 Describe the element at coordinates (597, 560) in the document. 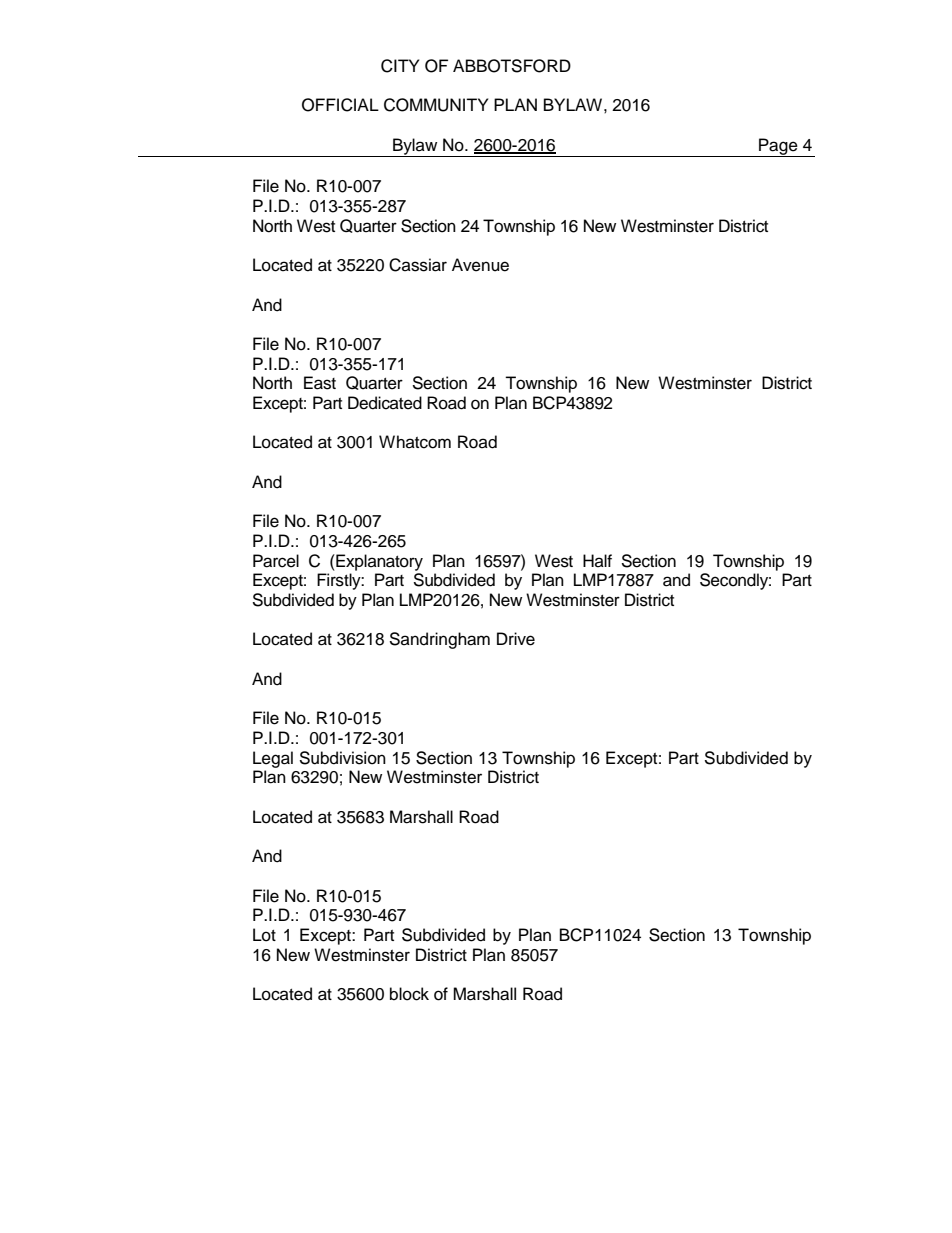

I see `Half` at that location.
